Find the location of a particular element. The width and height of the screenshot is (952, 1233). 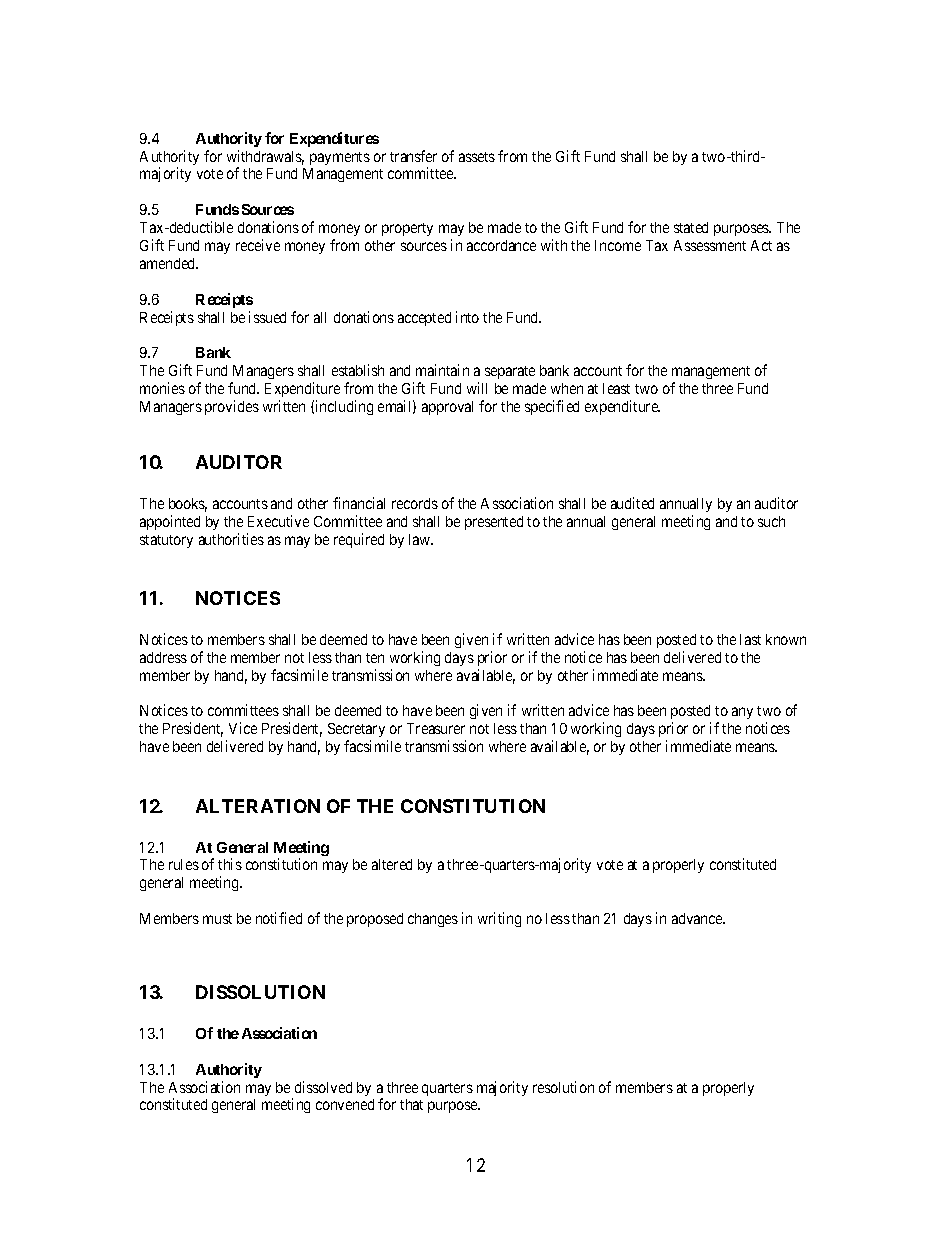

assets is located at coordinates (477, 157).
